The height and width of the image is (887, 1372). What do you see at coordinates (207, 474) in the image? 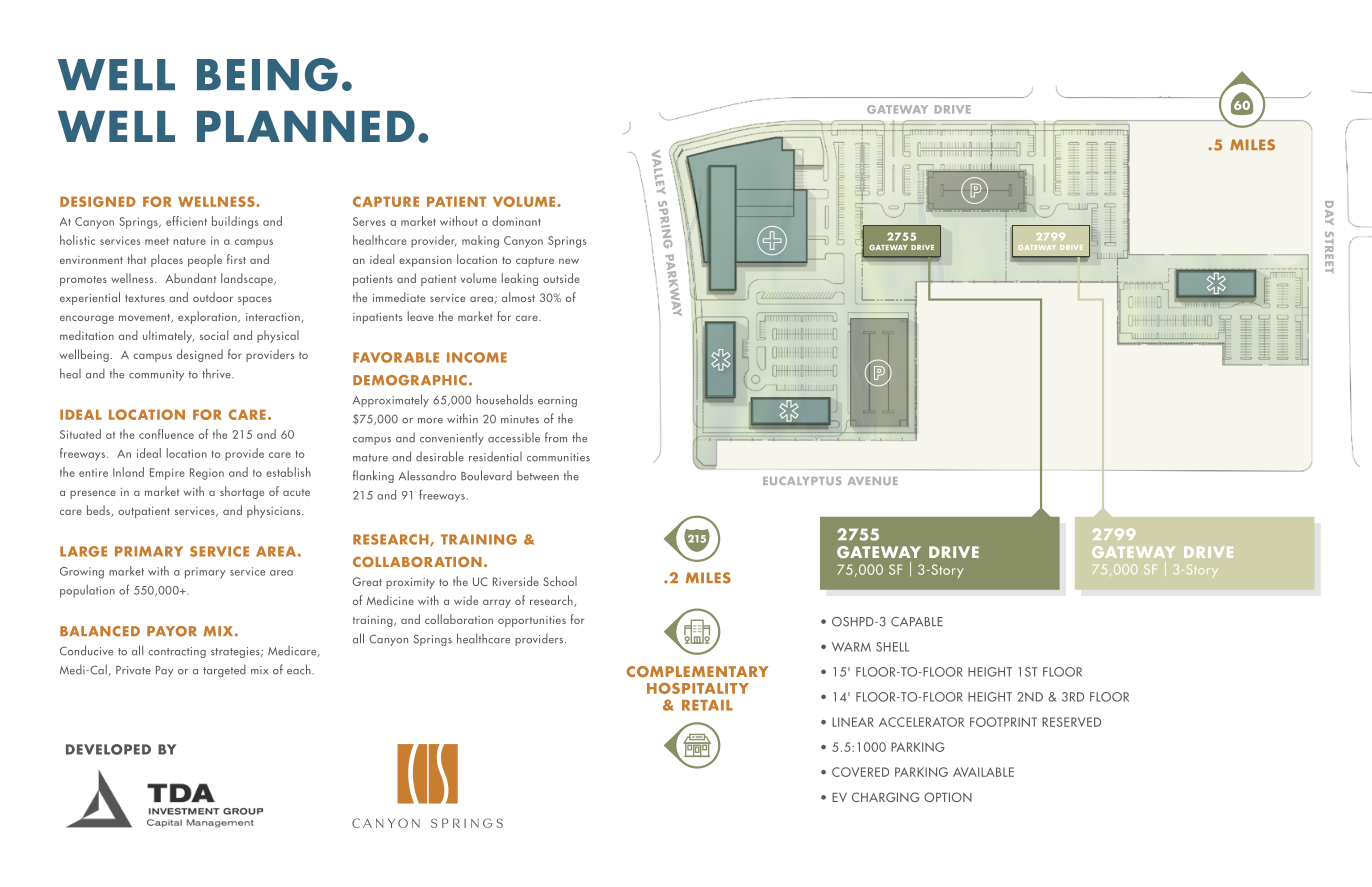
I see `Region` at bounding box center [207, 474].
